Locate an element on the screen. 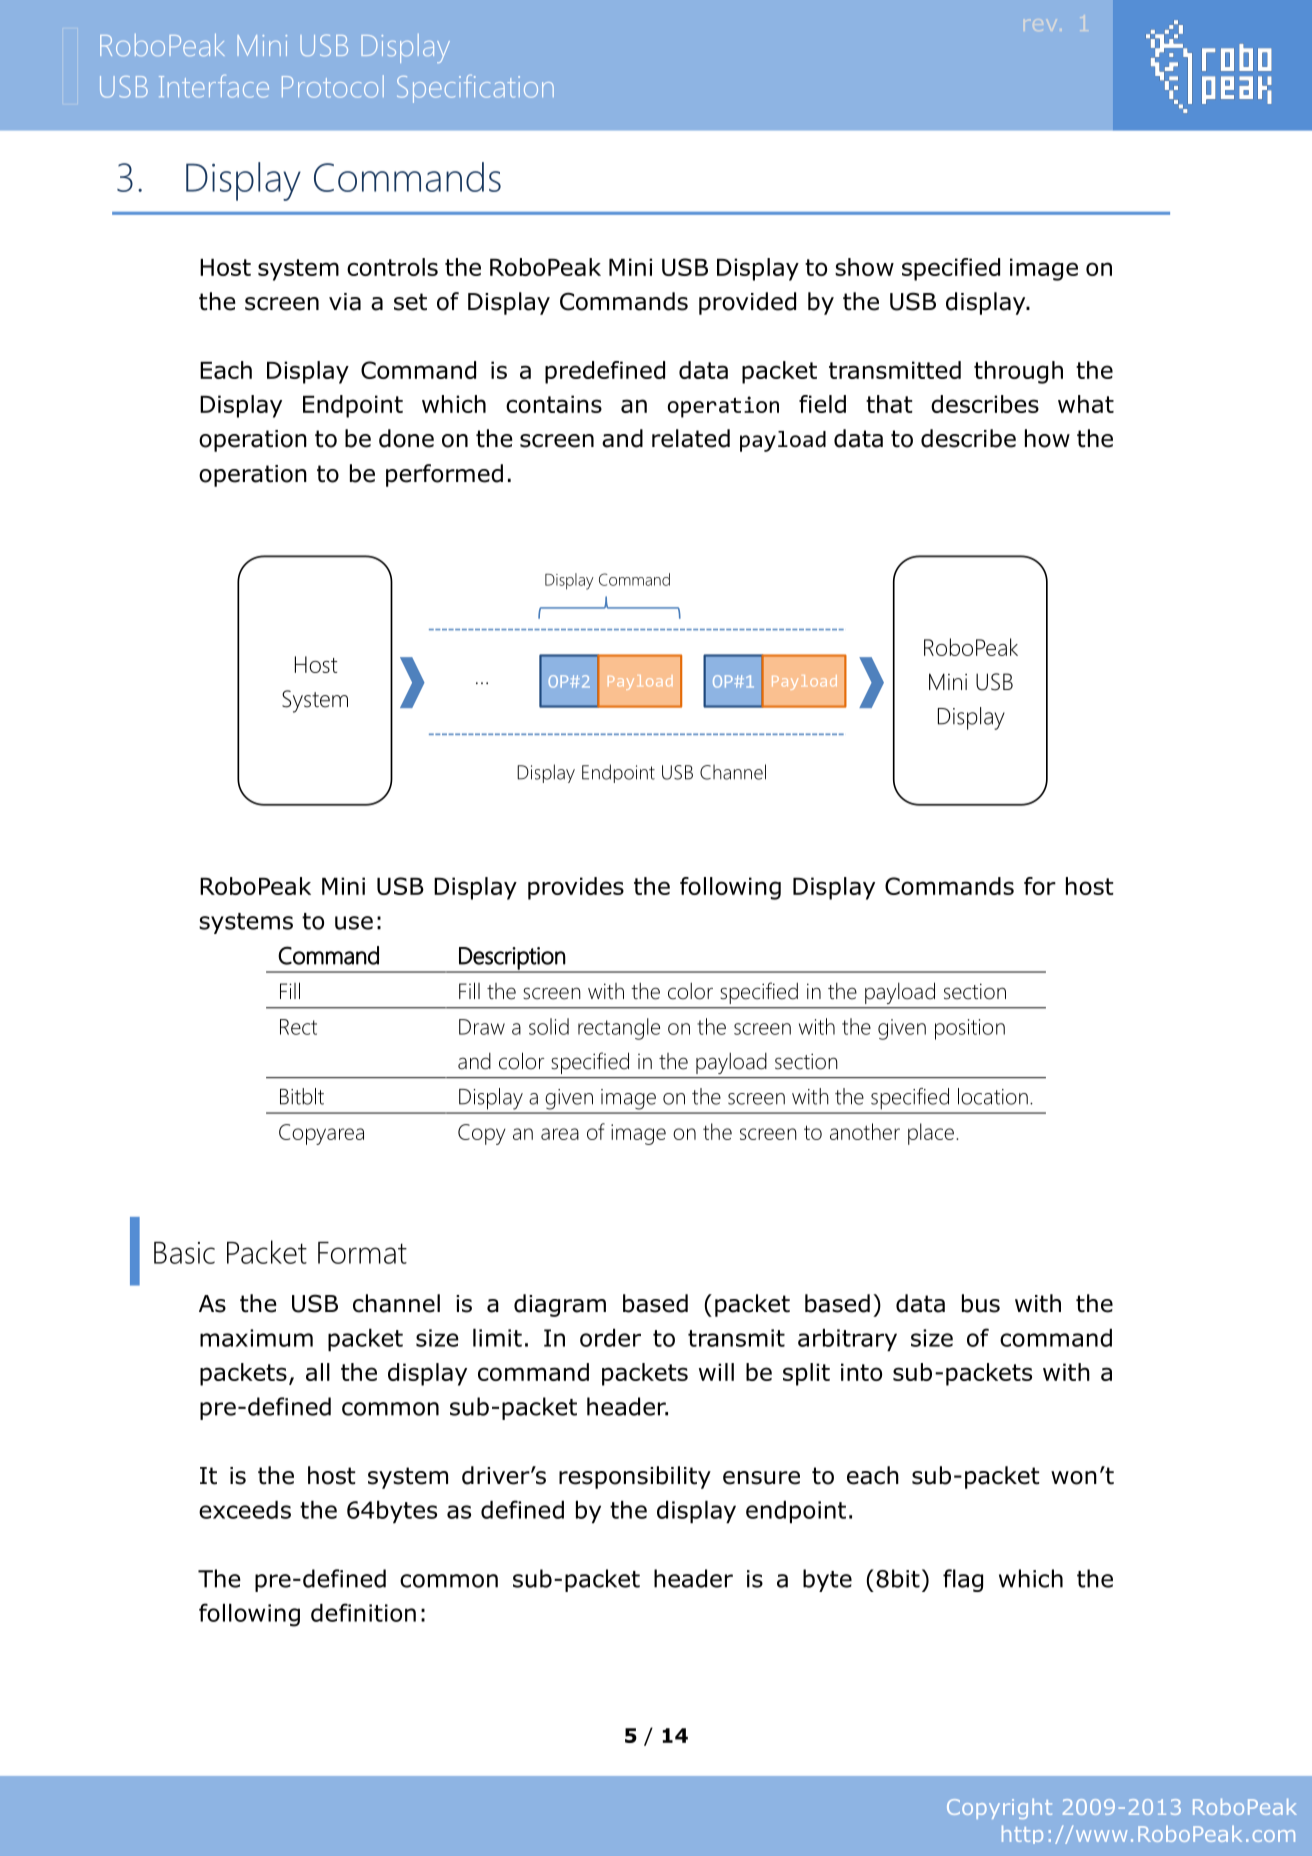  show is located at coordinates (864, 267).
